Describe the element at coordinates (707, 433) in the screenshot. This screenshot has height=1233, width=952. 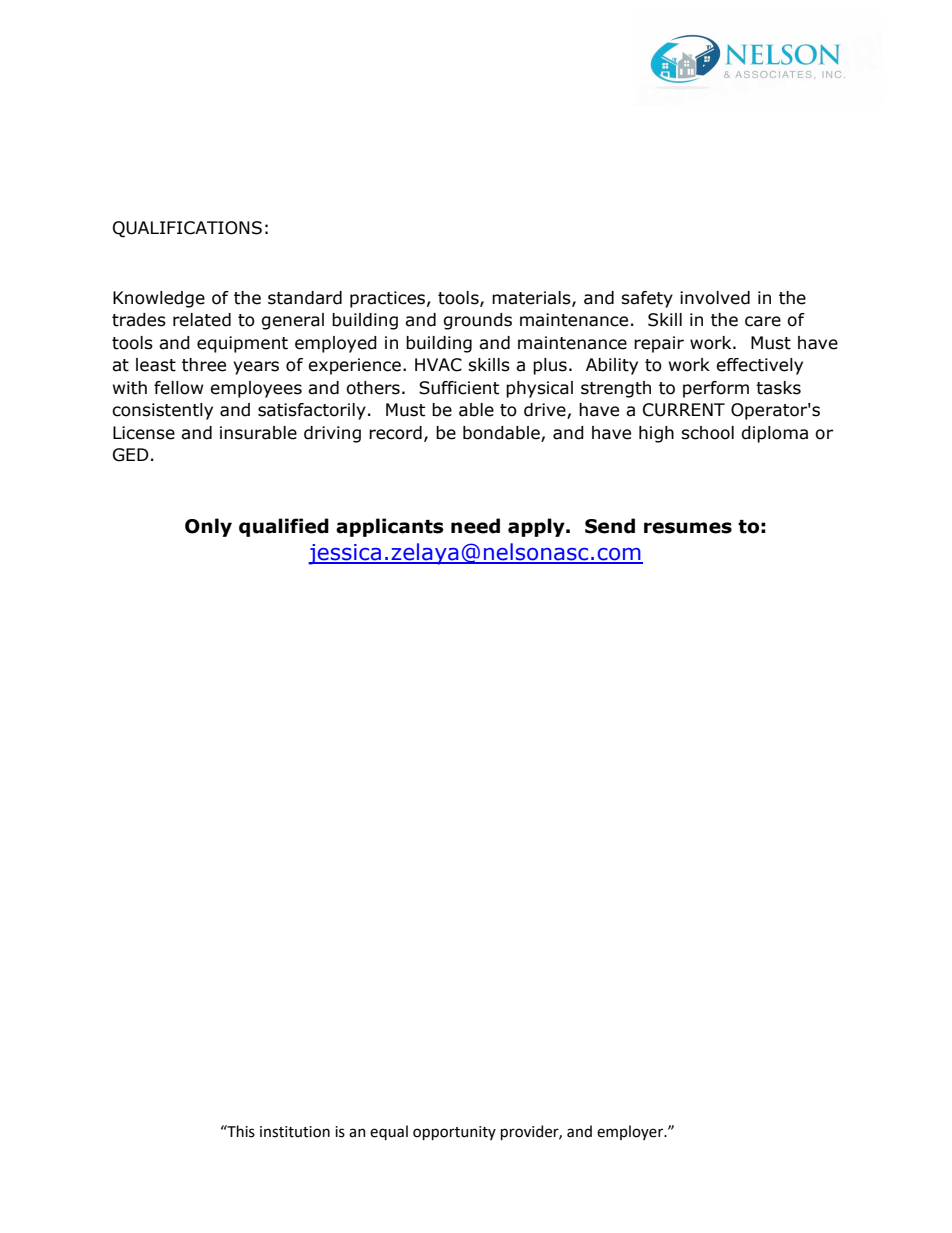
I see `school` at that location.
